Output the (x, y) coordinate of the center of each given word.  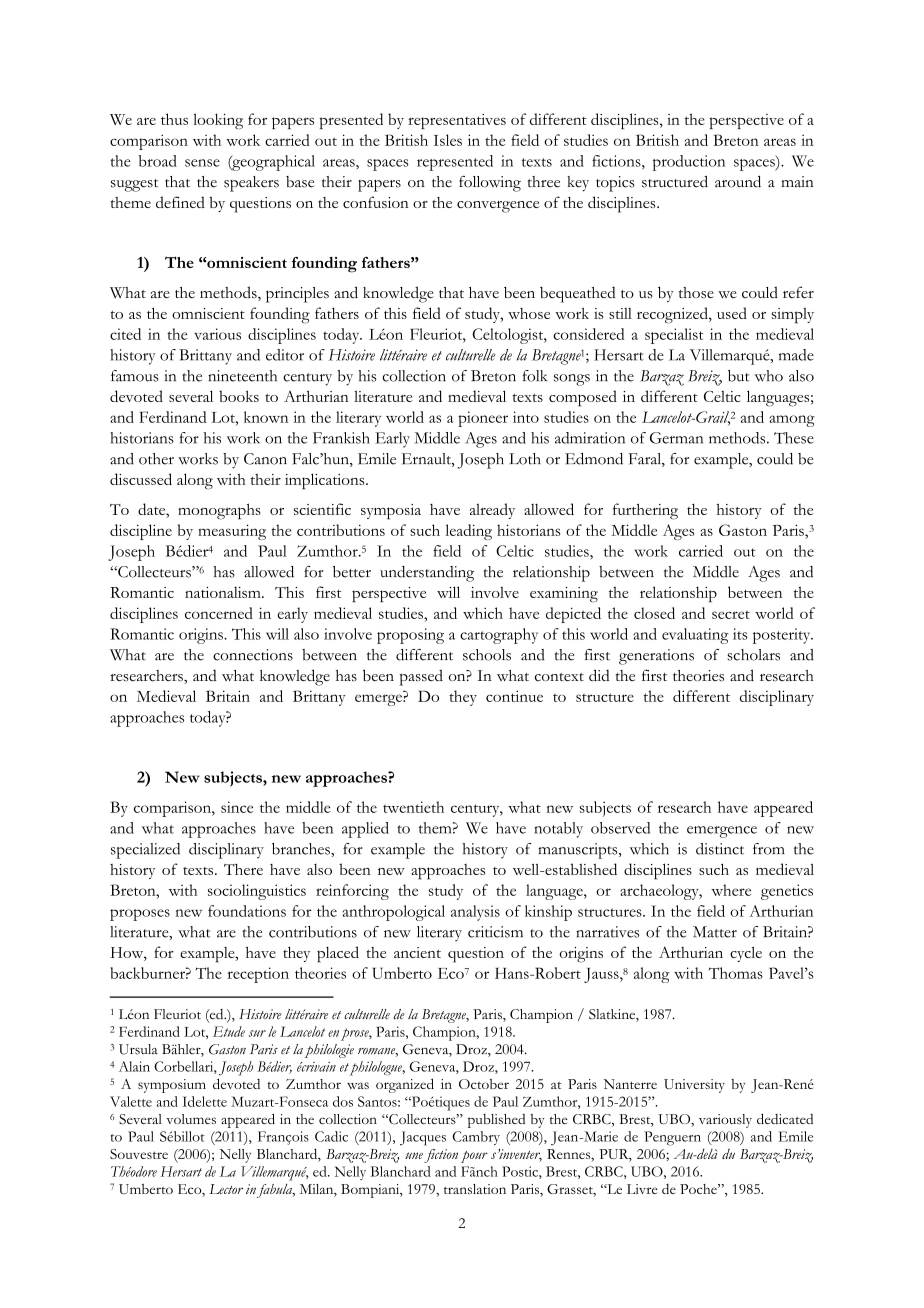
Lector (226, 1189)
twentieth (413, 807)
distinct (720, 849)
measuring (232, 532)
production (689, 163)
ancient (417, 952)
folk (534, 376)
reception (258, 975)
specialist (674, 336)
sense (202, 163)
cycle (746, 954)
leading (468, 532)
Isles (448, 140)
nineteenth (242, 376)
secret (731, 614)
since (237, 807)
